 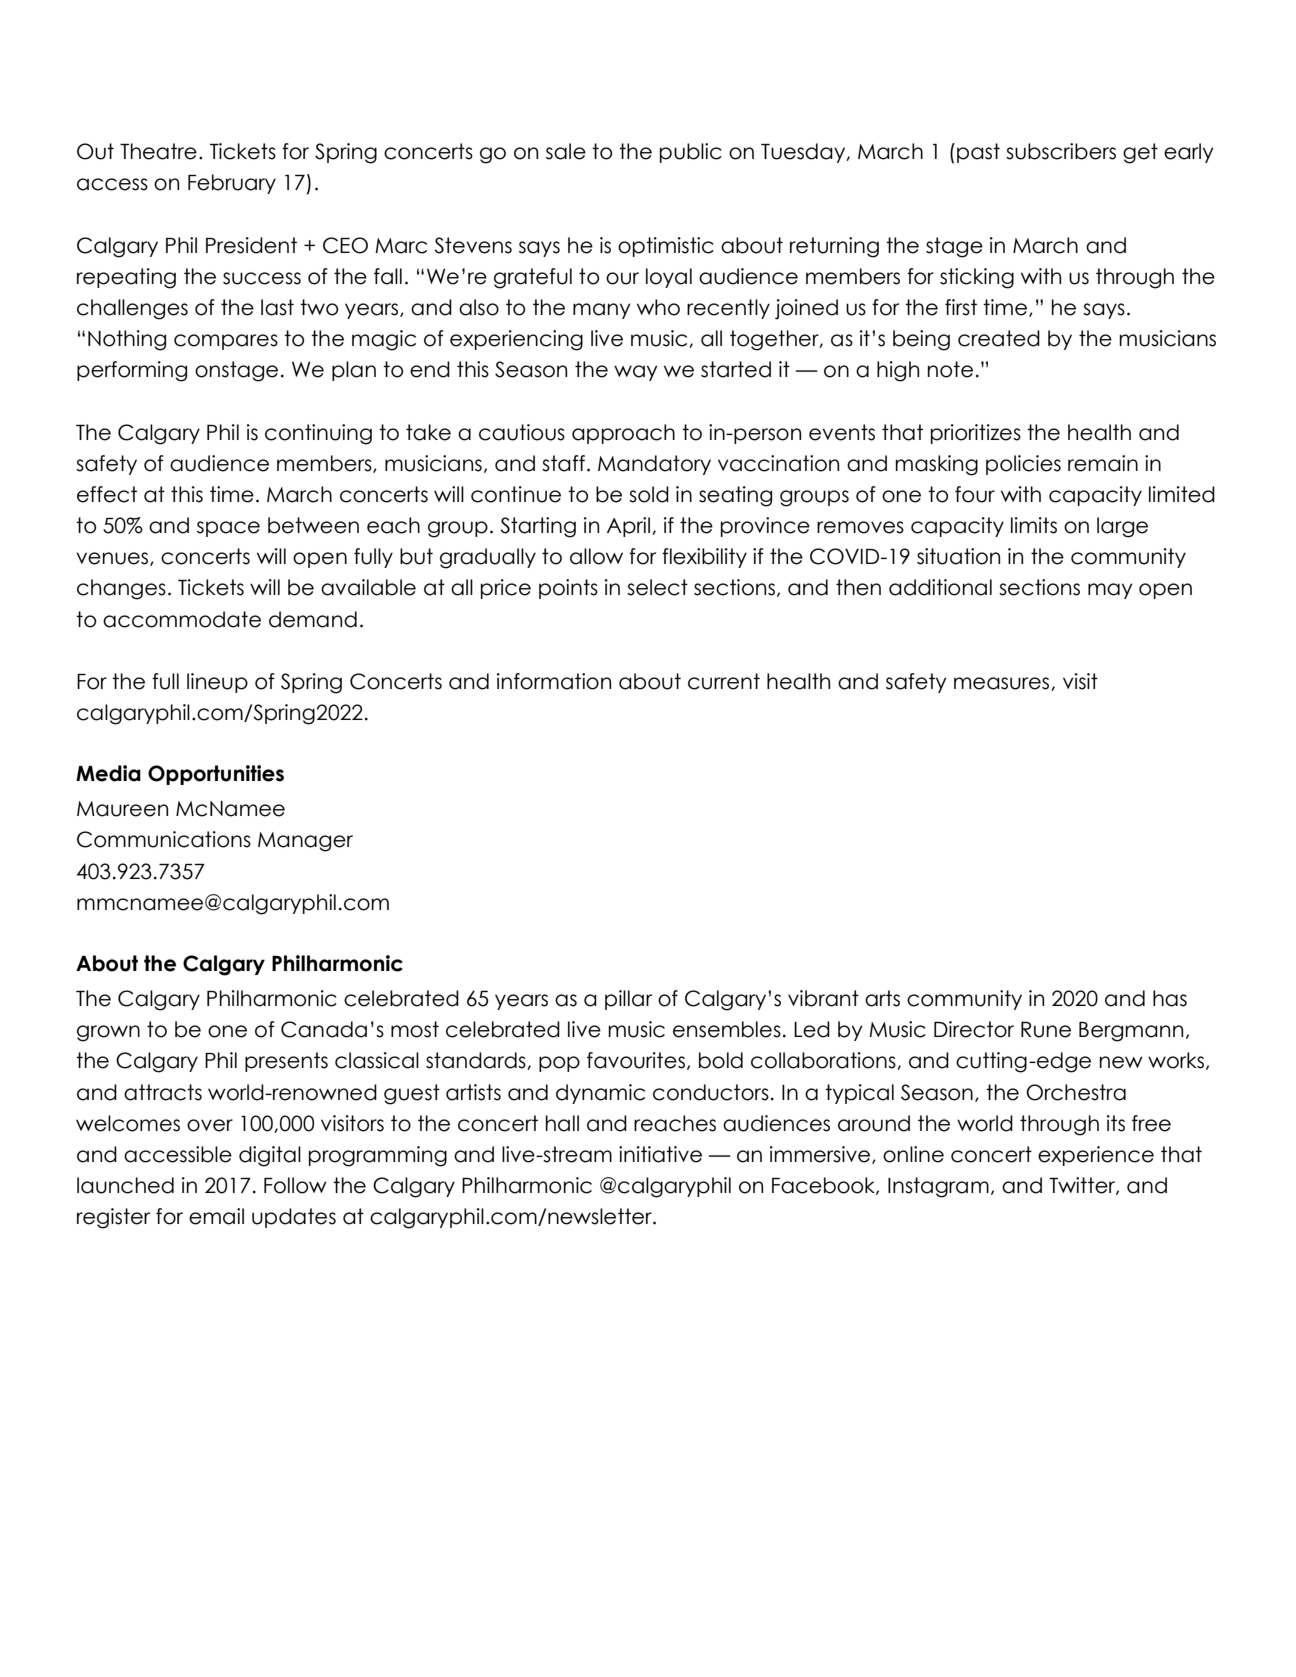 I want to click on pillar, so click(x=628, y=1000).
